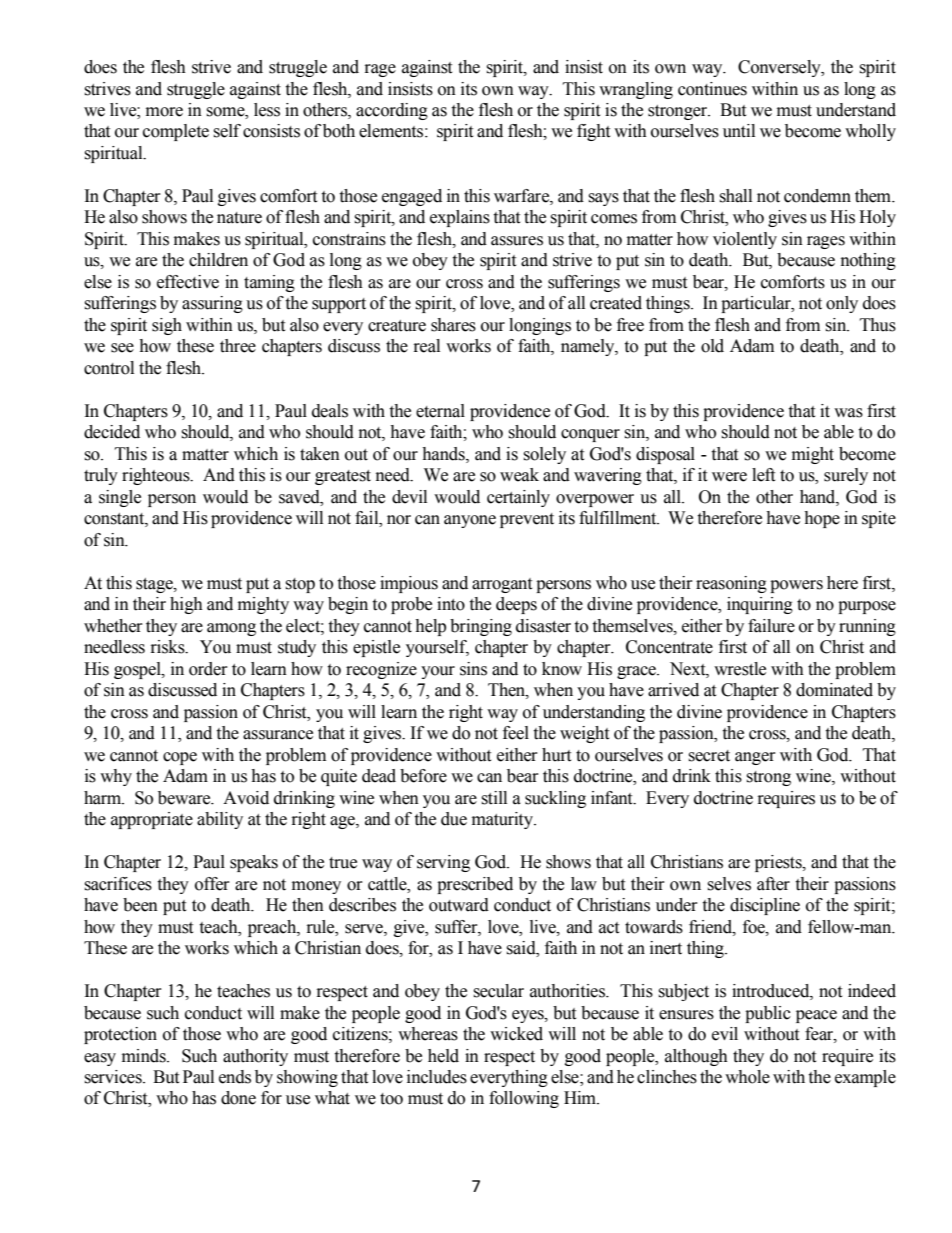 The height and width of the document is (1233, 952). I want to click on whole, so click(747, 1077).
